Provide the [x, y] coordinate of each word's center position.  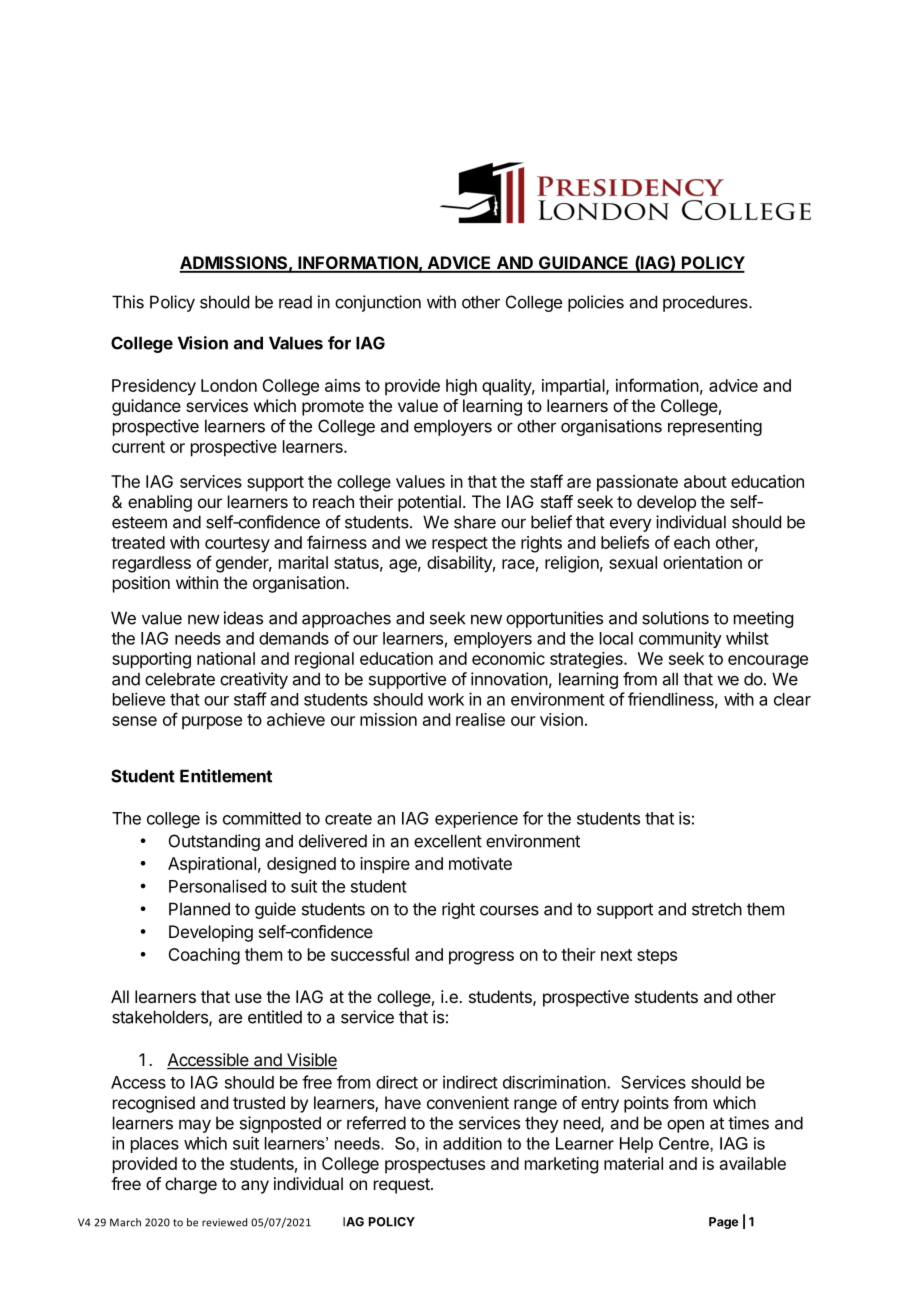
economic [508, 658]
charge [191, 1185]
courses [509, 910]
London [229, 385]
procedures [706, 303]
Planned [199, 909]
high [461, 387]
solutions [675, 618]
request [403, 1186]
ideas [243, 618]
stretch [717, 909]
